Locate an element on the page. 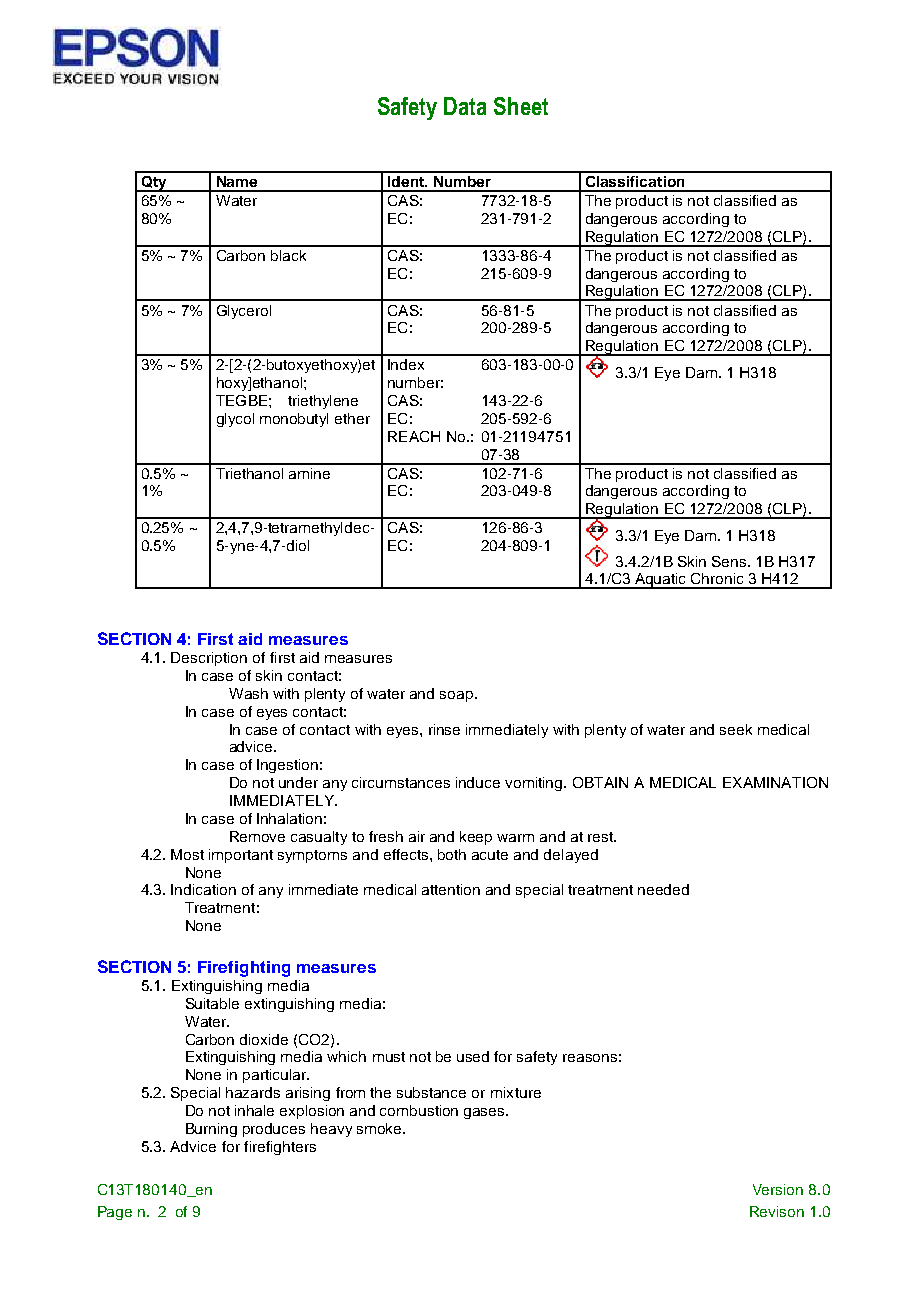  Sheet is located at coordinates (521, 106).
